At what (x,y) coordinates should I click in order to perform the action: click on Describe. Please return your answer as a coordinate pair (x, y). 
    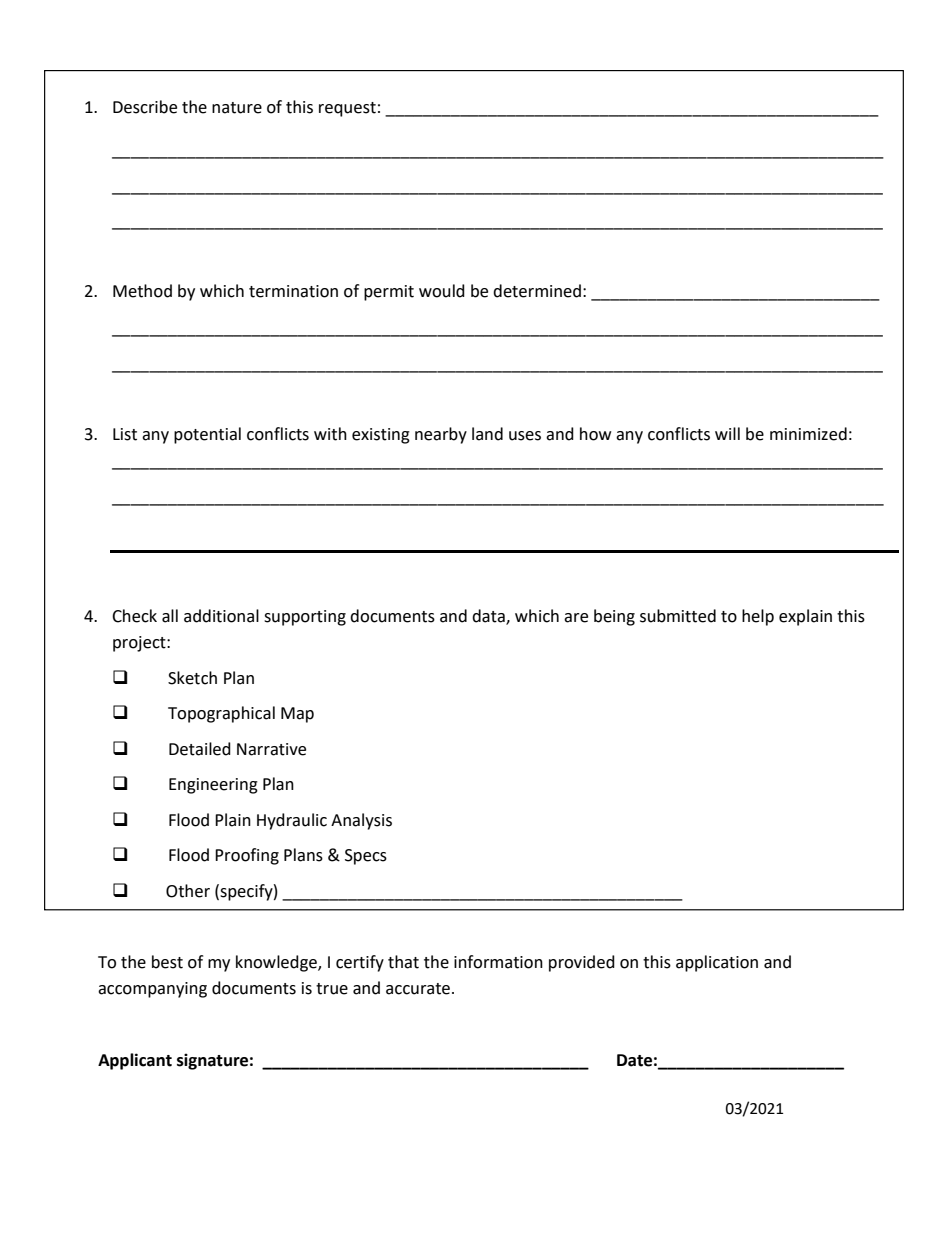
    Looking at the image, I should click on (145, 107).
